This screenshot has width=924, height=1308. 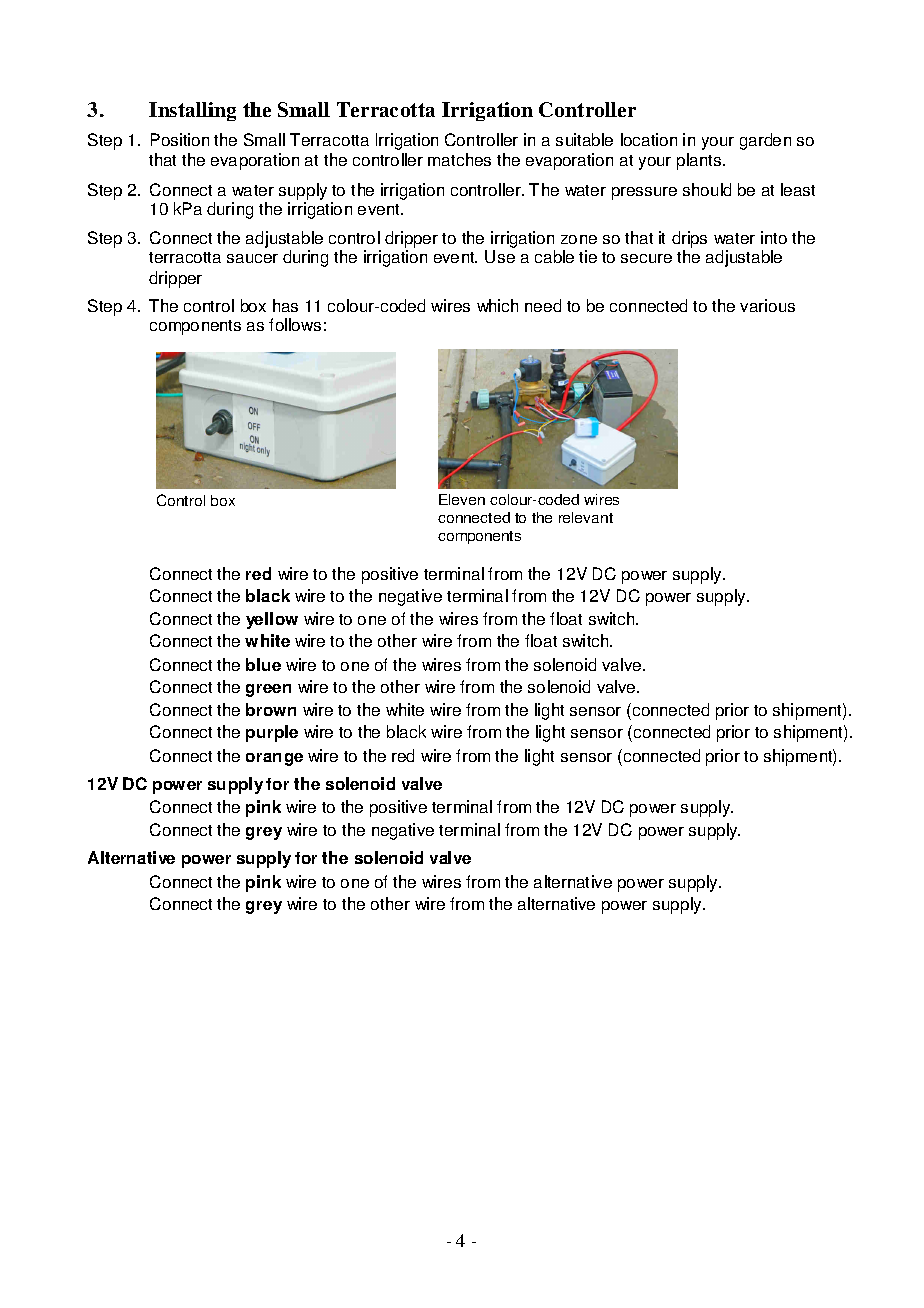 I want to click on relevant, so click(x=586, y=517).
